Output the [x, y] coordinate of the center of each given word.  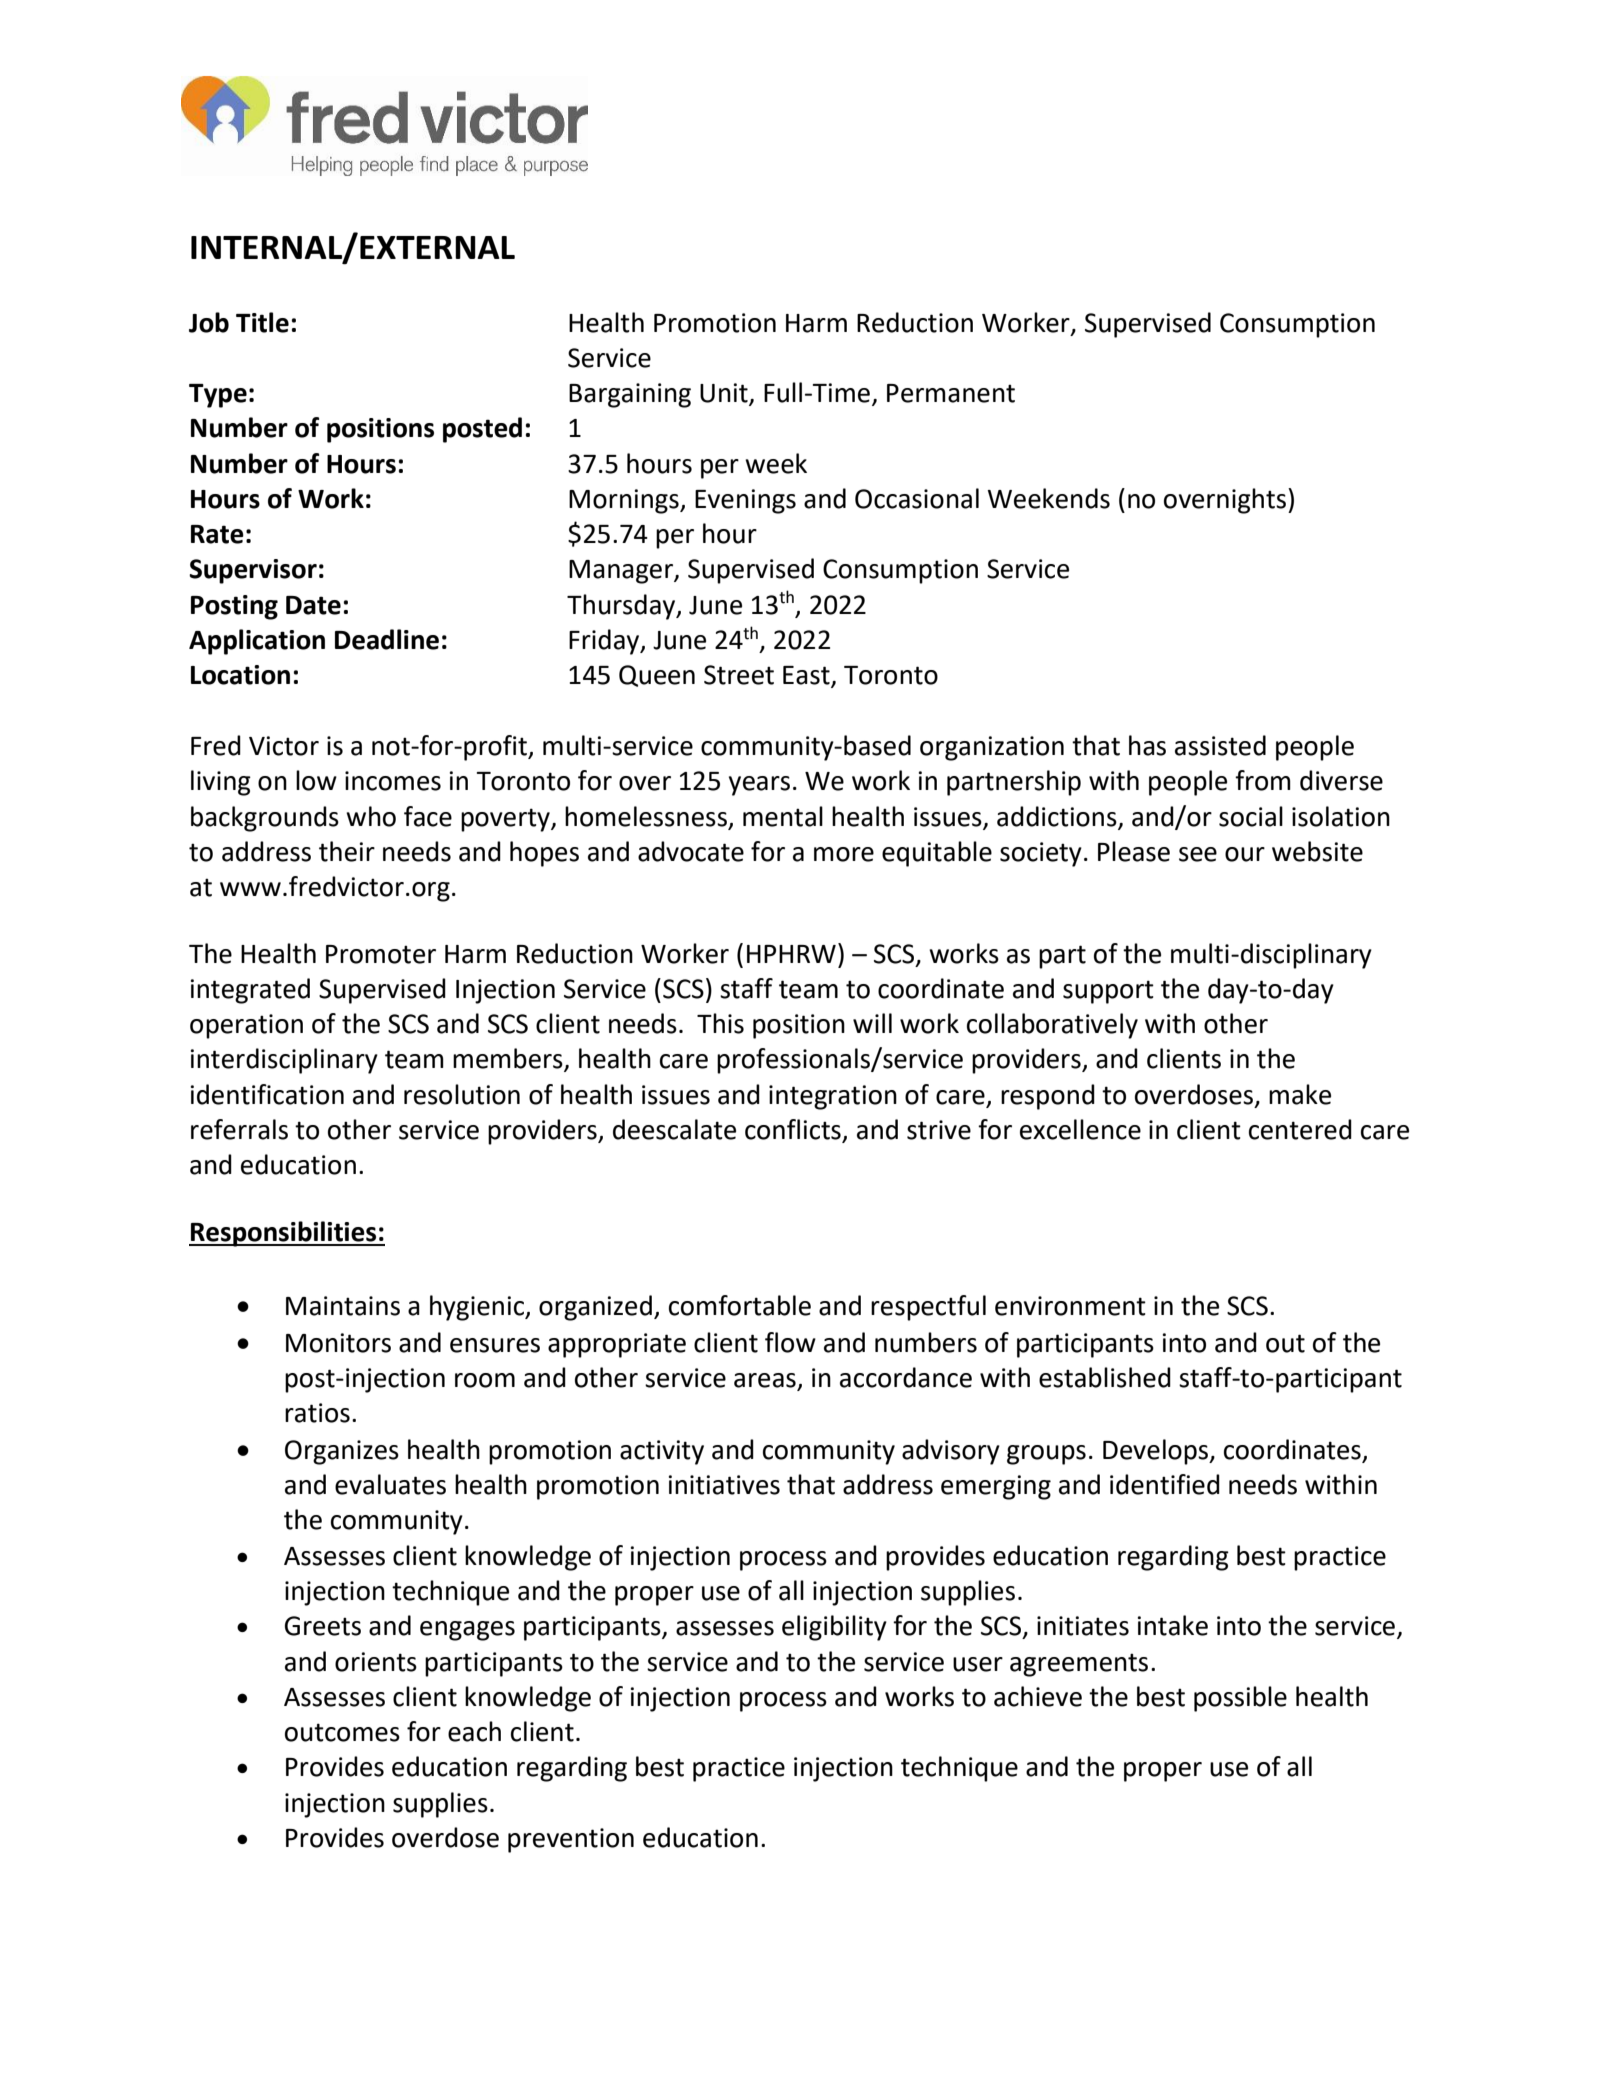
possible [1240, 1699]
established [1105, 1377]
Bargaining [630, 395]
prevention [571, 1840]
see [1198, 854]
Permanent [951, 393]
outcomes [342, 1732]
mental [783, 816]
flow [790, 1342]
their [347, 851]
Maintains [343, 1306]
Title [262, 322]
